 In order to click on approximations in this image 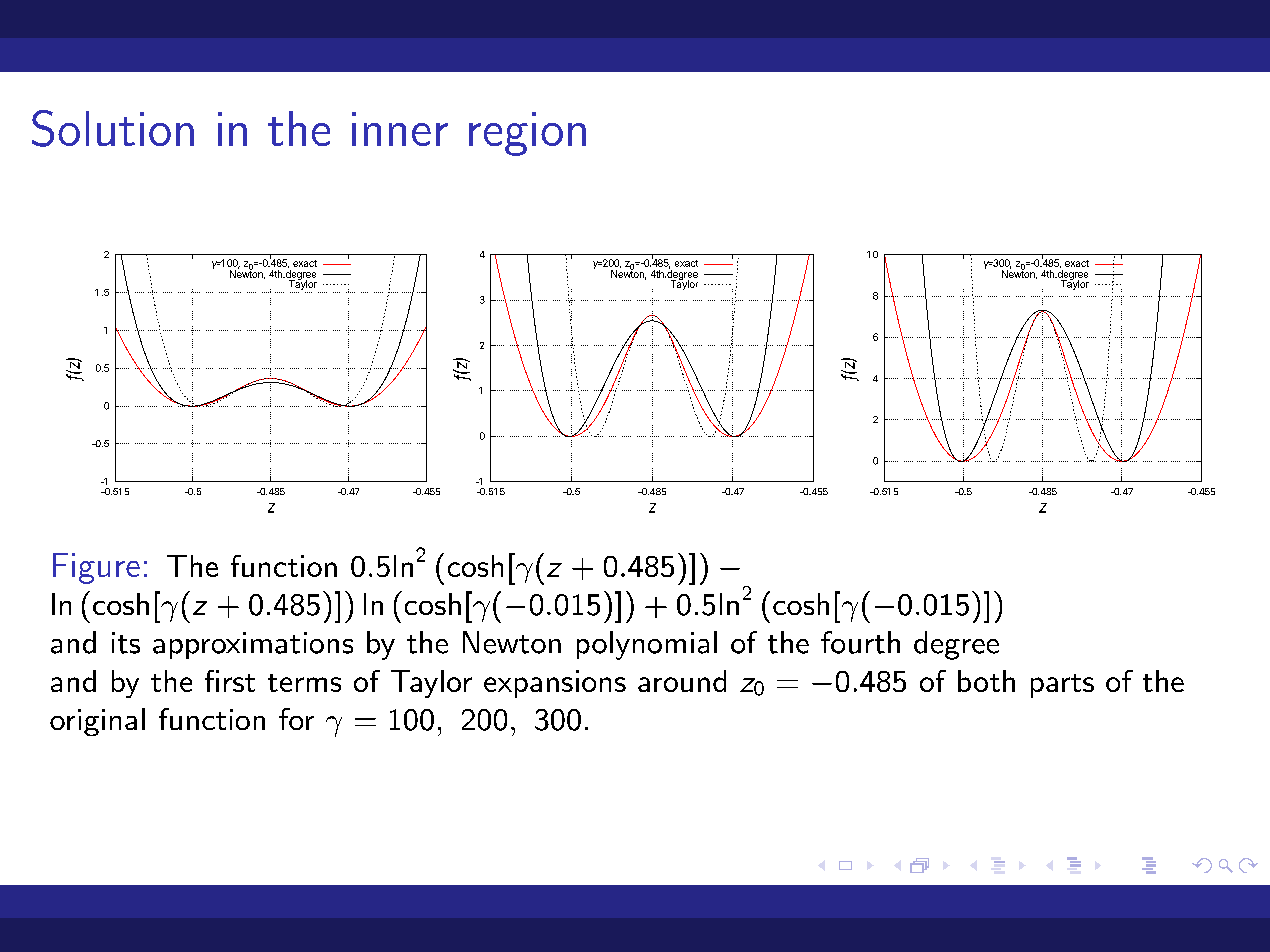, I will do `click(253, 645)`.
